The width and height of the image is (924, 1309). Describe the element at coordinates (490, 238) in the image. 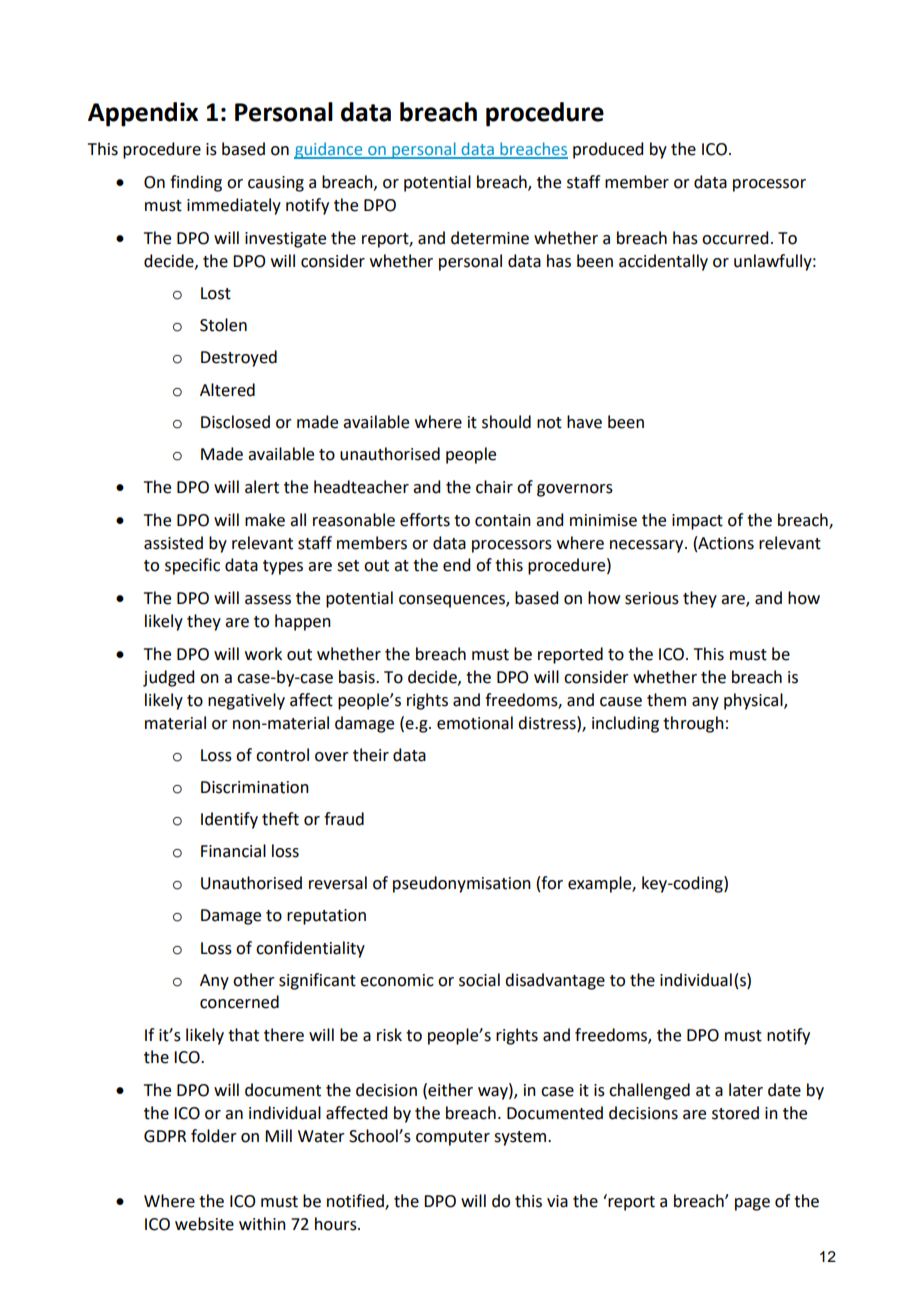

I see `determine` at that location.
